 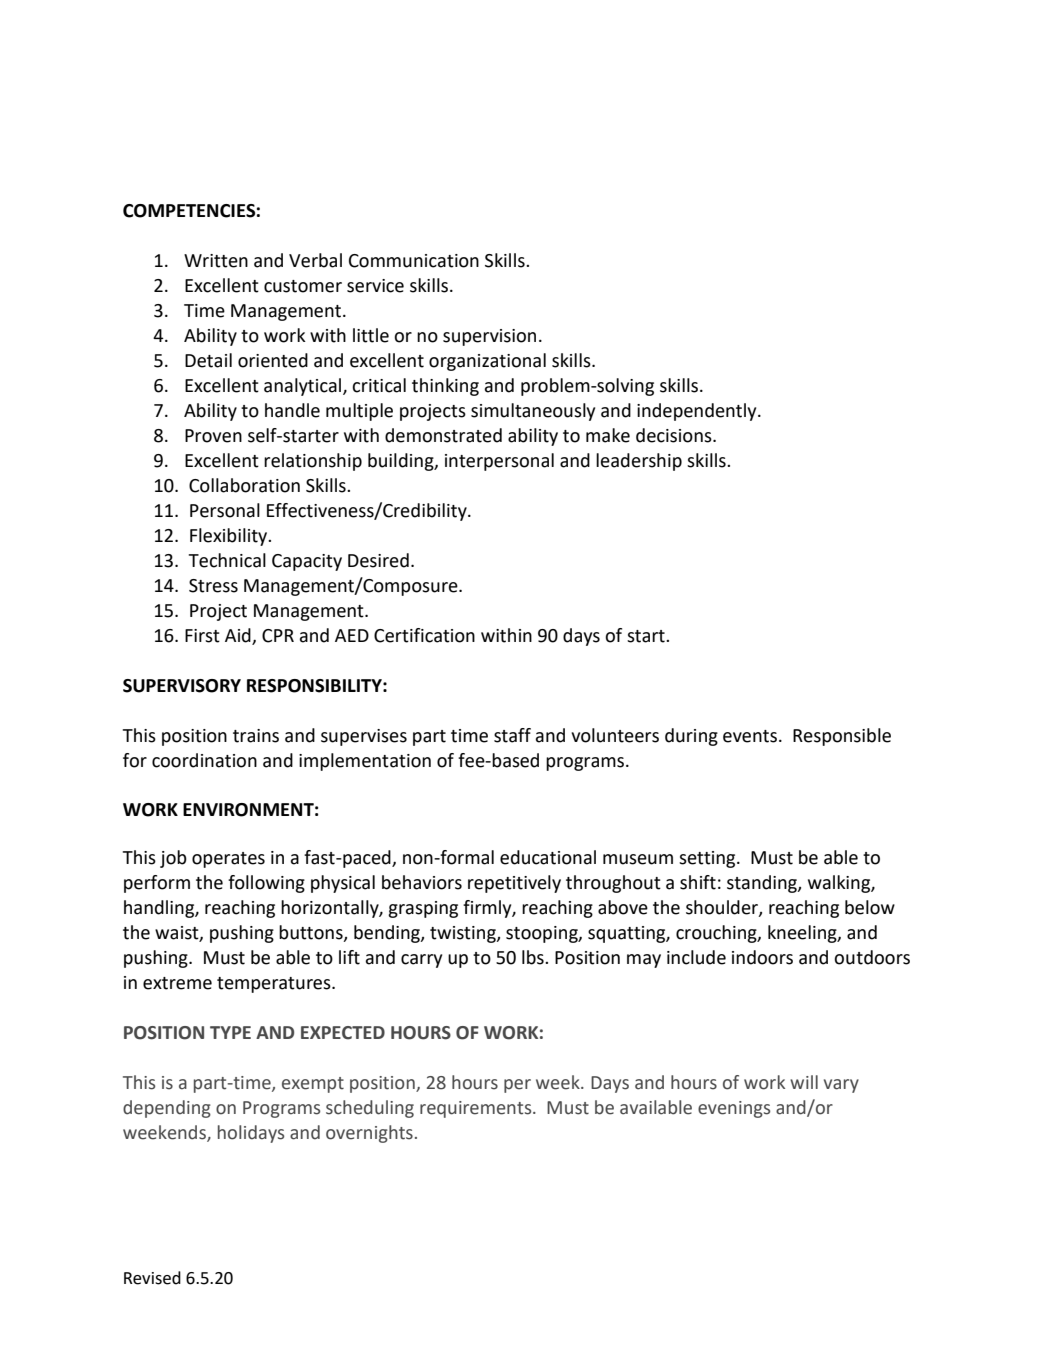 I want to click on Written, so click(x=216, y=261).
